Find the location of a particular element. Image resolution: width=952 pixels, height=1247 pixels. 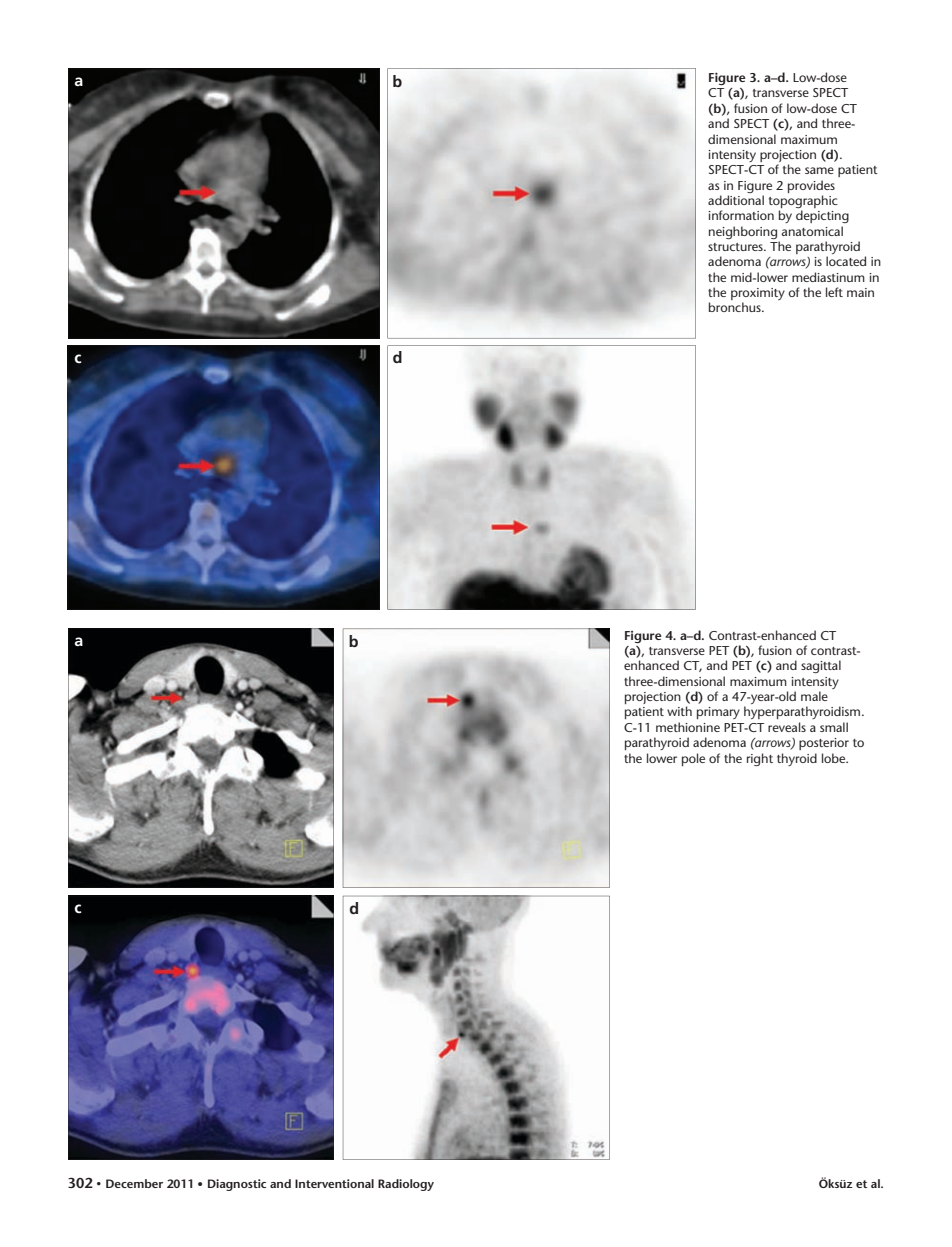

pole is located at coordinates (693, 759).
